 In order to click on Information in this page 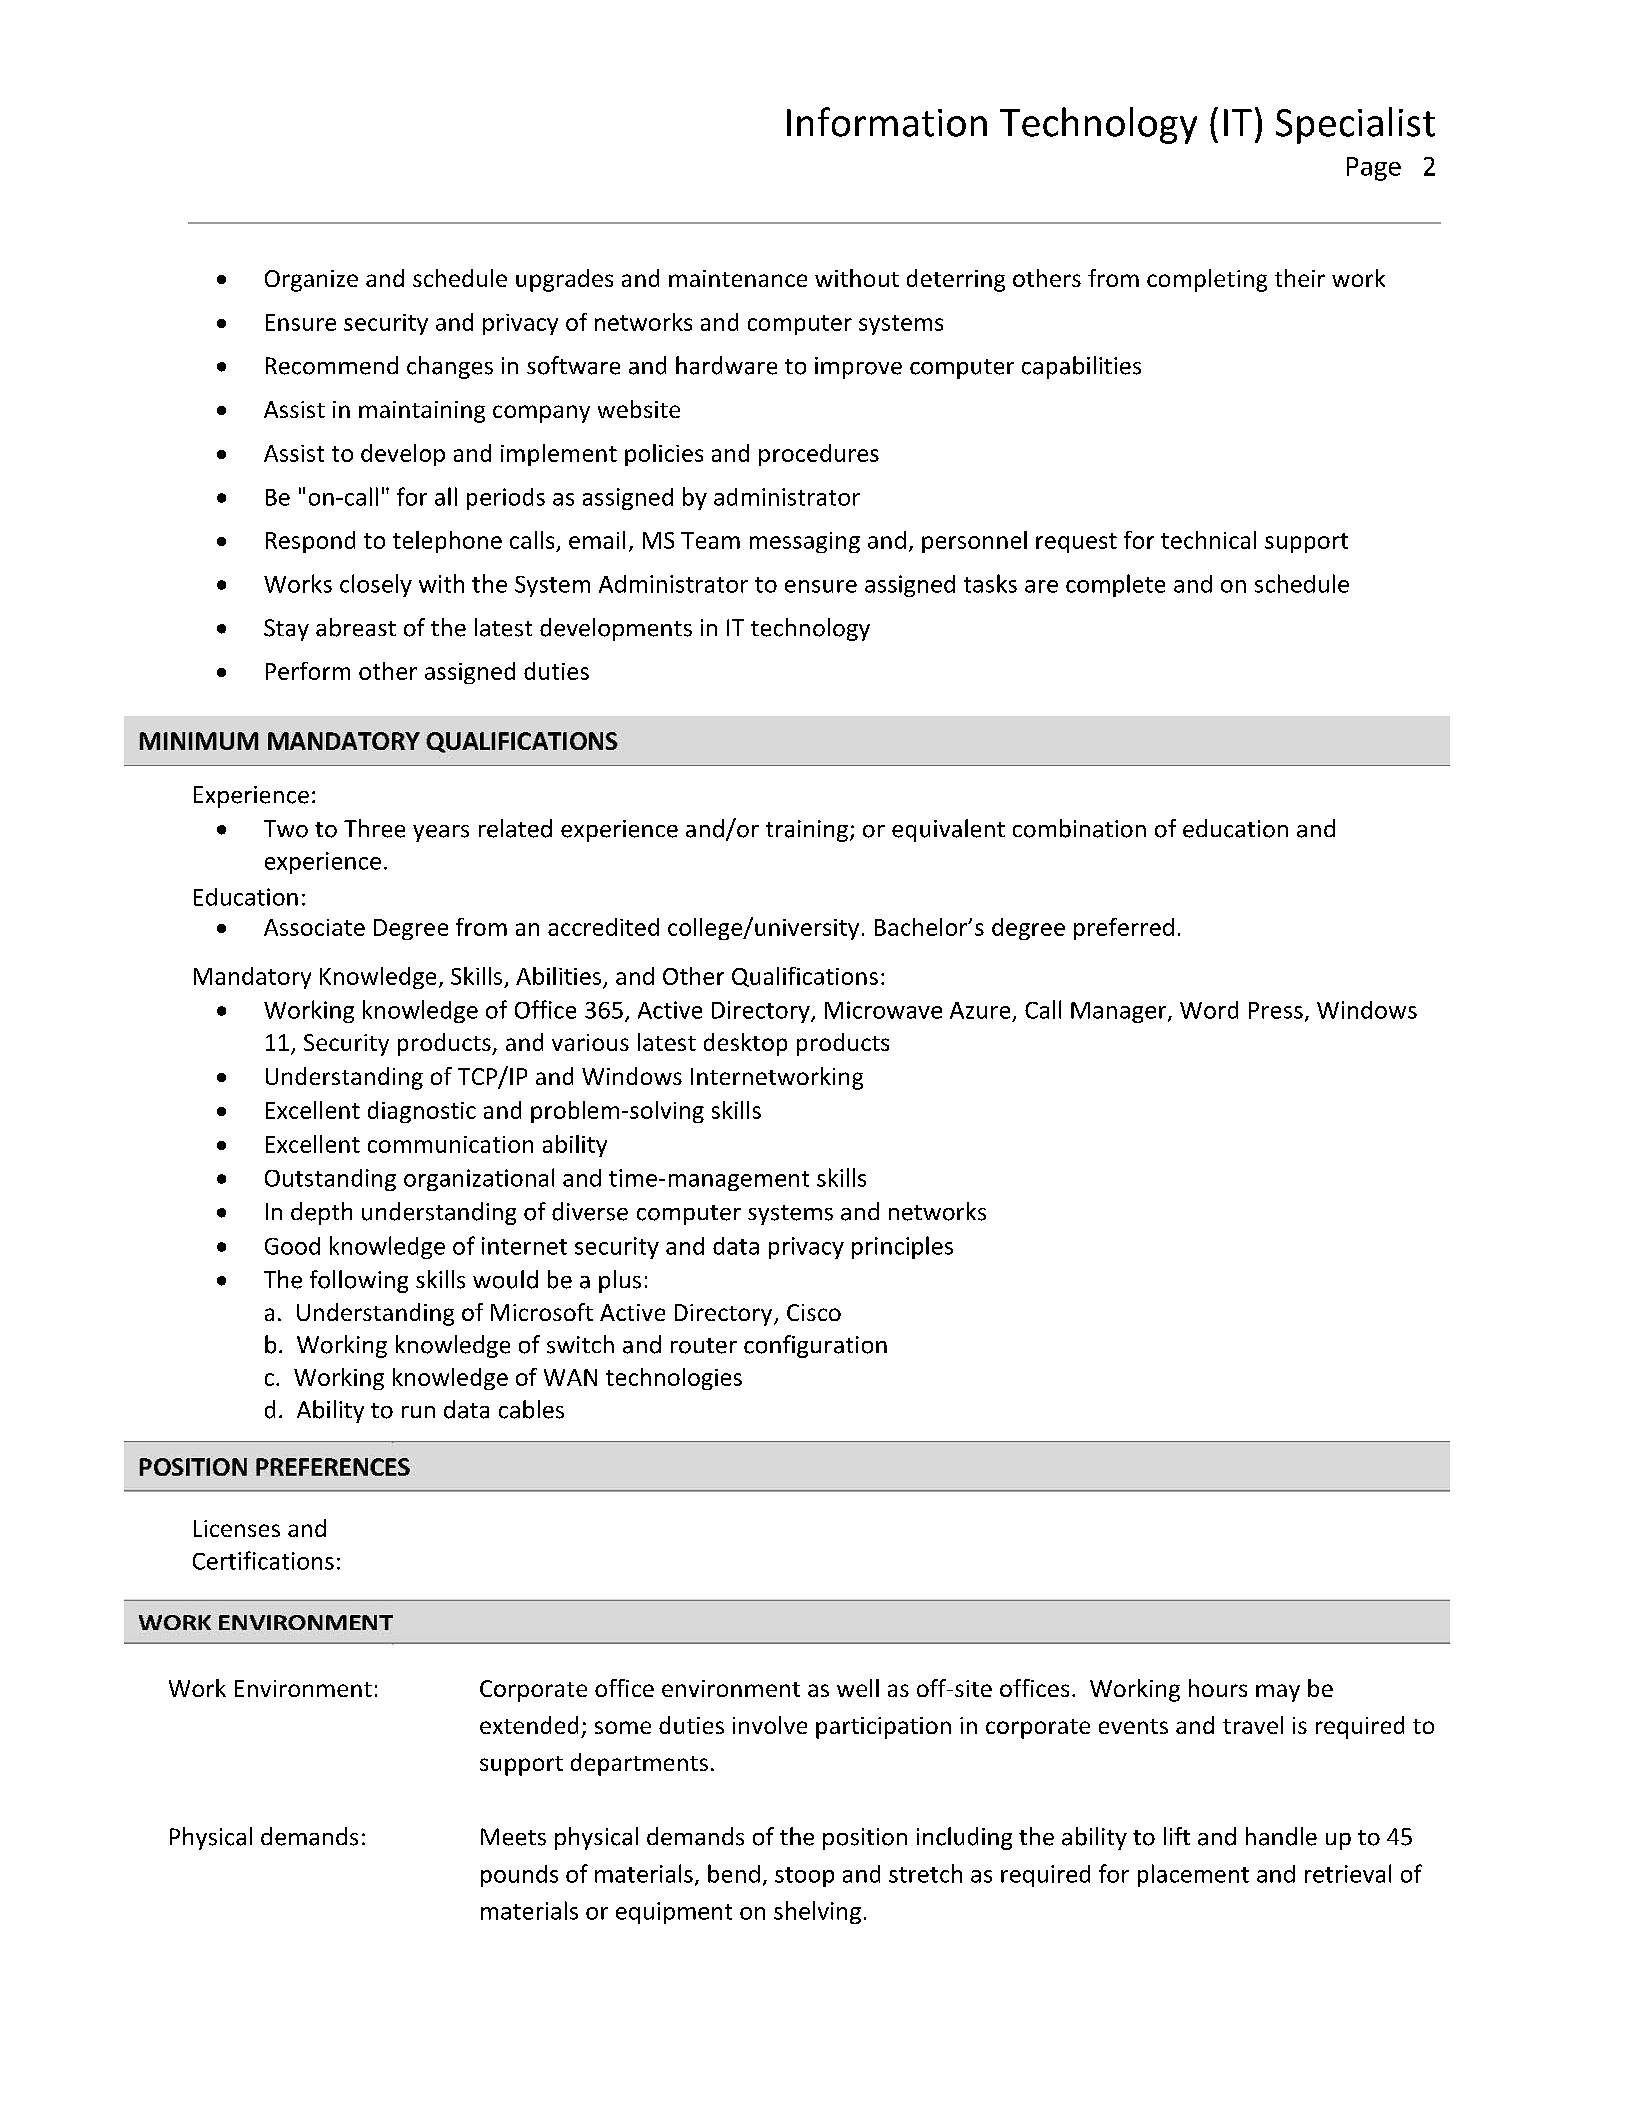, I will do `click(887, 122)`.
